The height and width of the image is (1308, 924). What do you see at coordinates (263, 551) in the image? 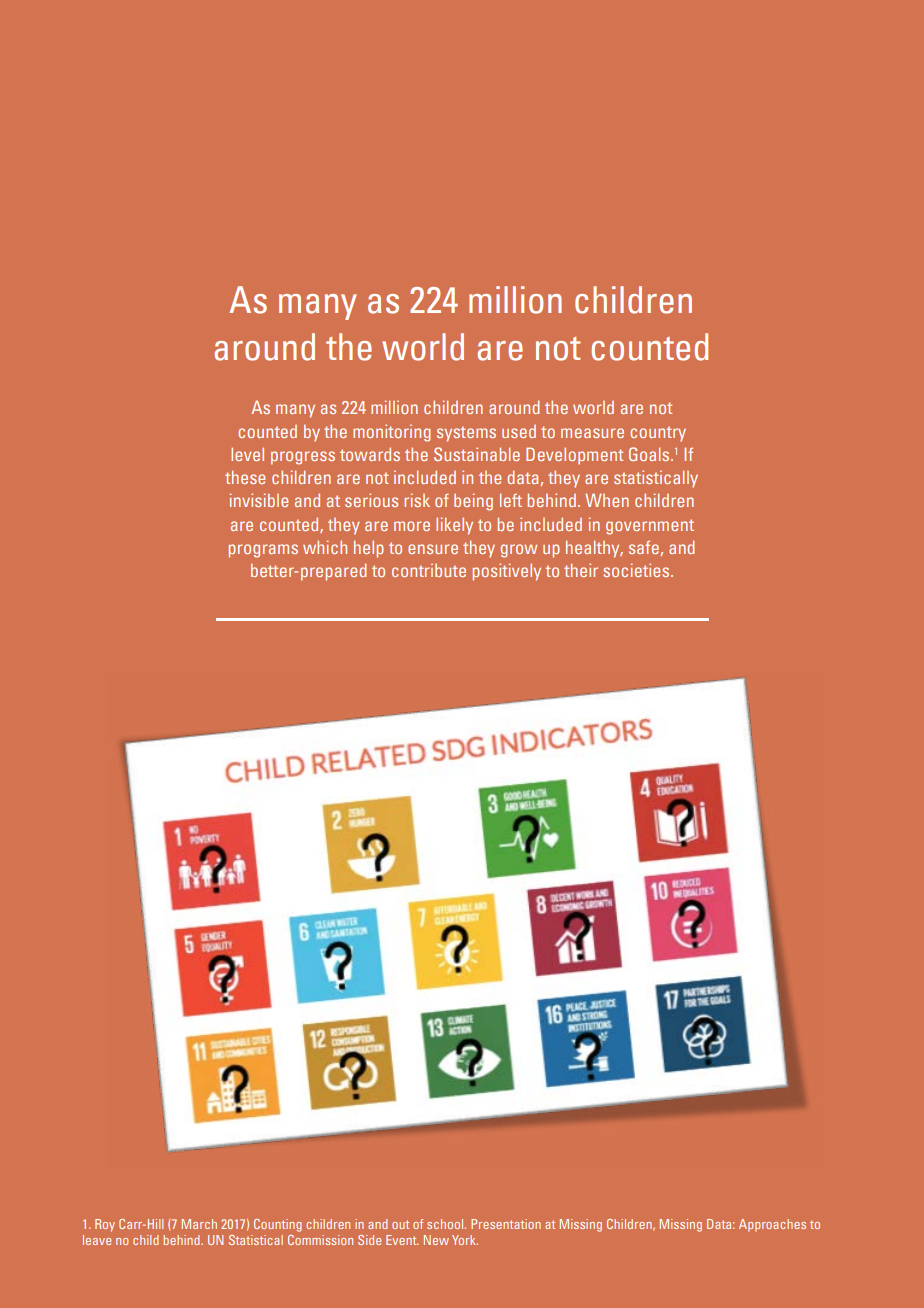
I see `programs` at bounding box center [263, 551].
